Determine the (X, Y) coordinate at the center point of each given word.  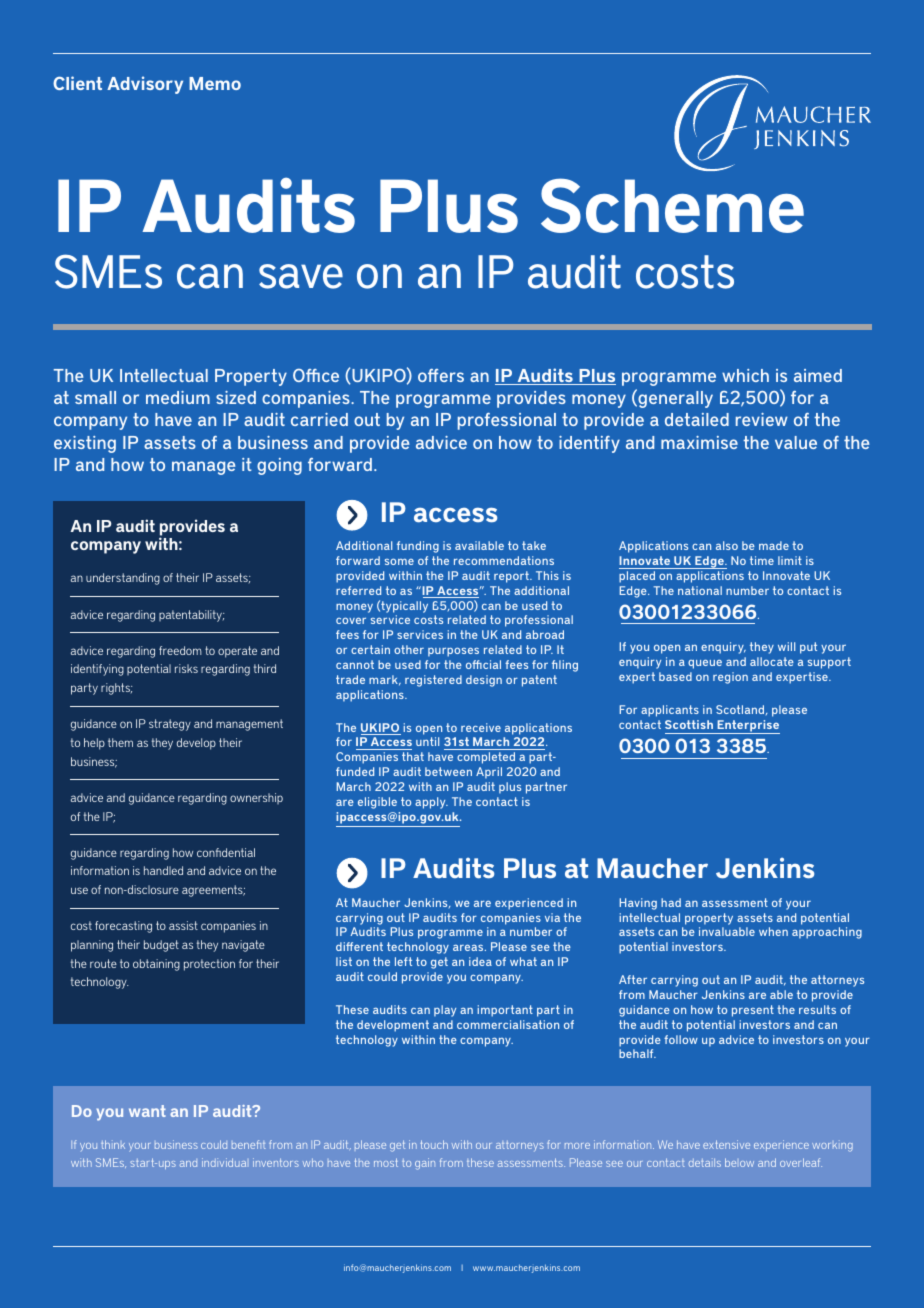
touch (434, 1144)
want (147, 1111)
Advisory (145, 85)
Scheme (672, 205)
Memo (215, 83)
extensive (726, 1144)
